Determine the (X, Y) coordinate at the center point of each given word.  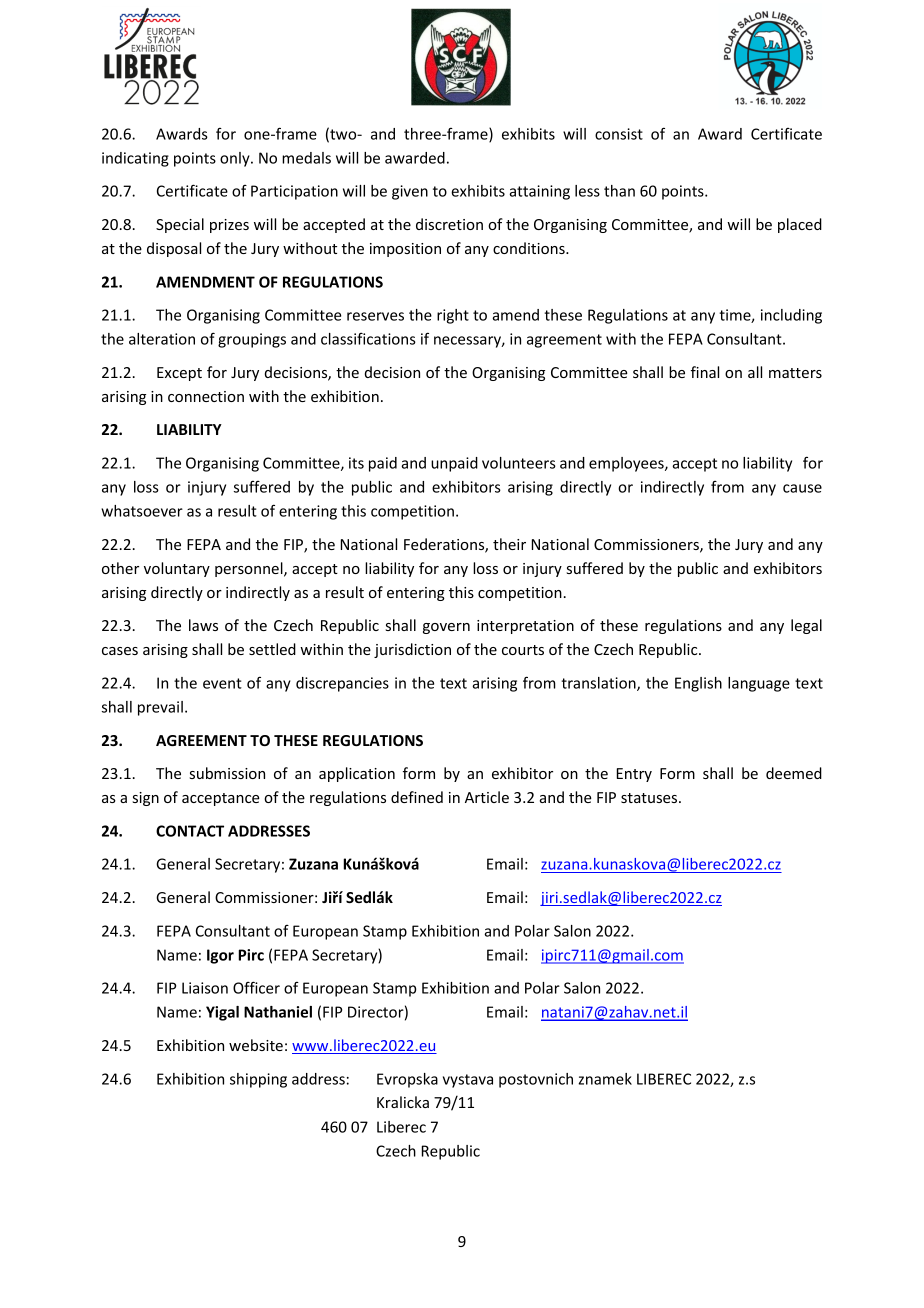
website (256, 1045)
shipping (258, 1080)
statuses (650, 798)
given (410, 192)
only (236, 159)
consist (619, 134)
